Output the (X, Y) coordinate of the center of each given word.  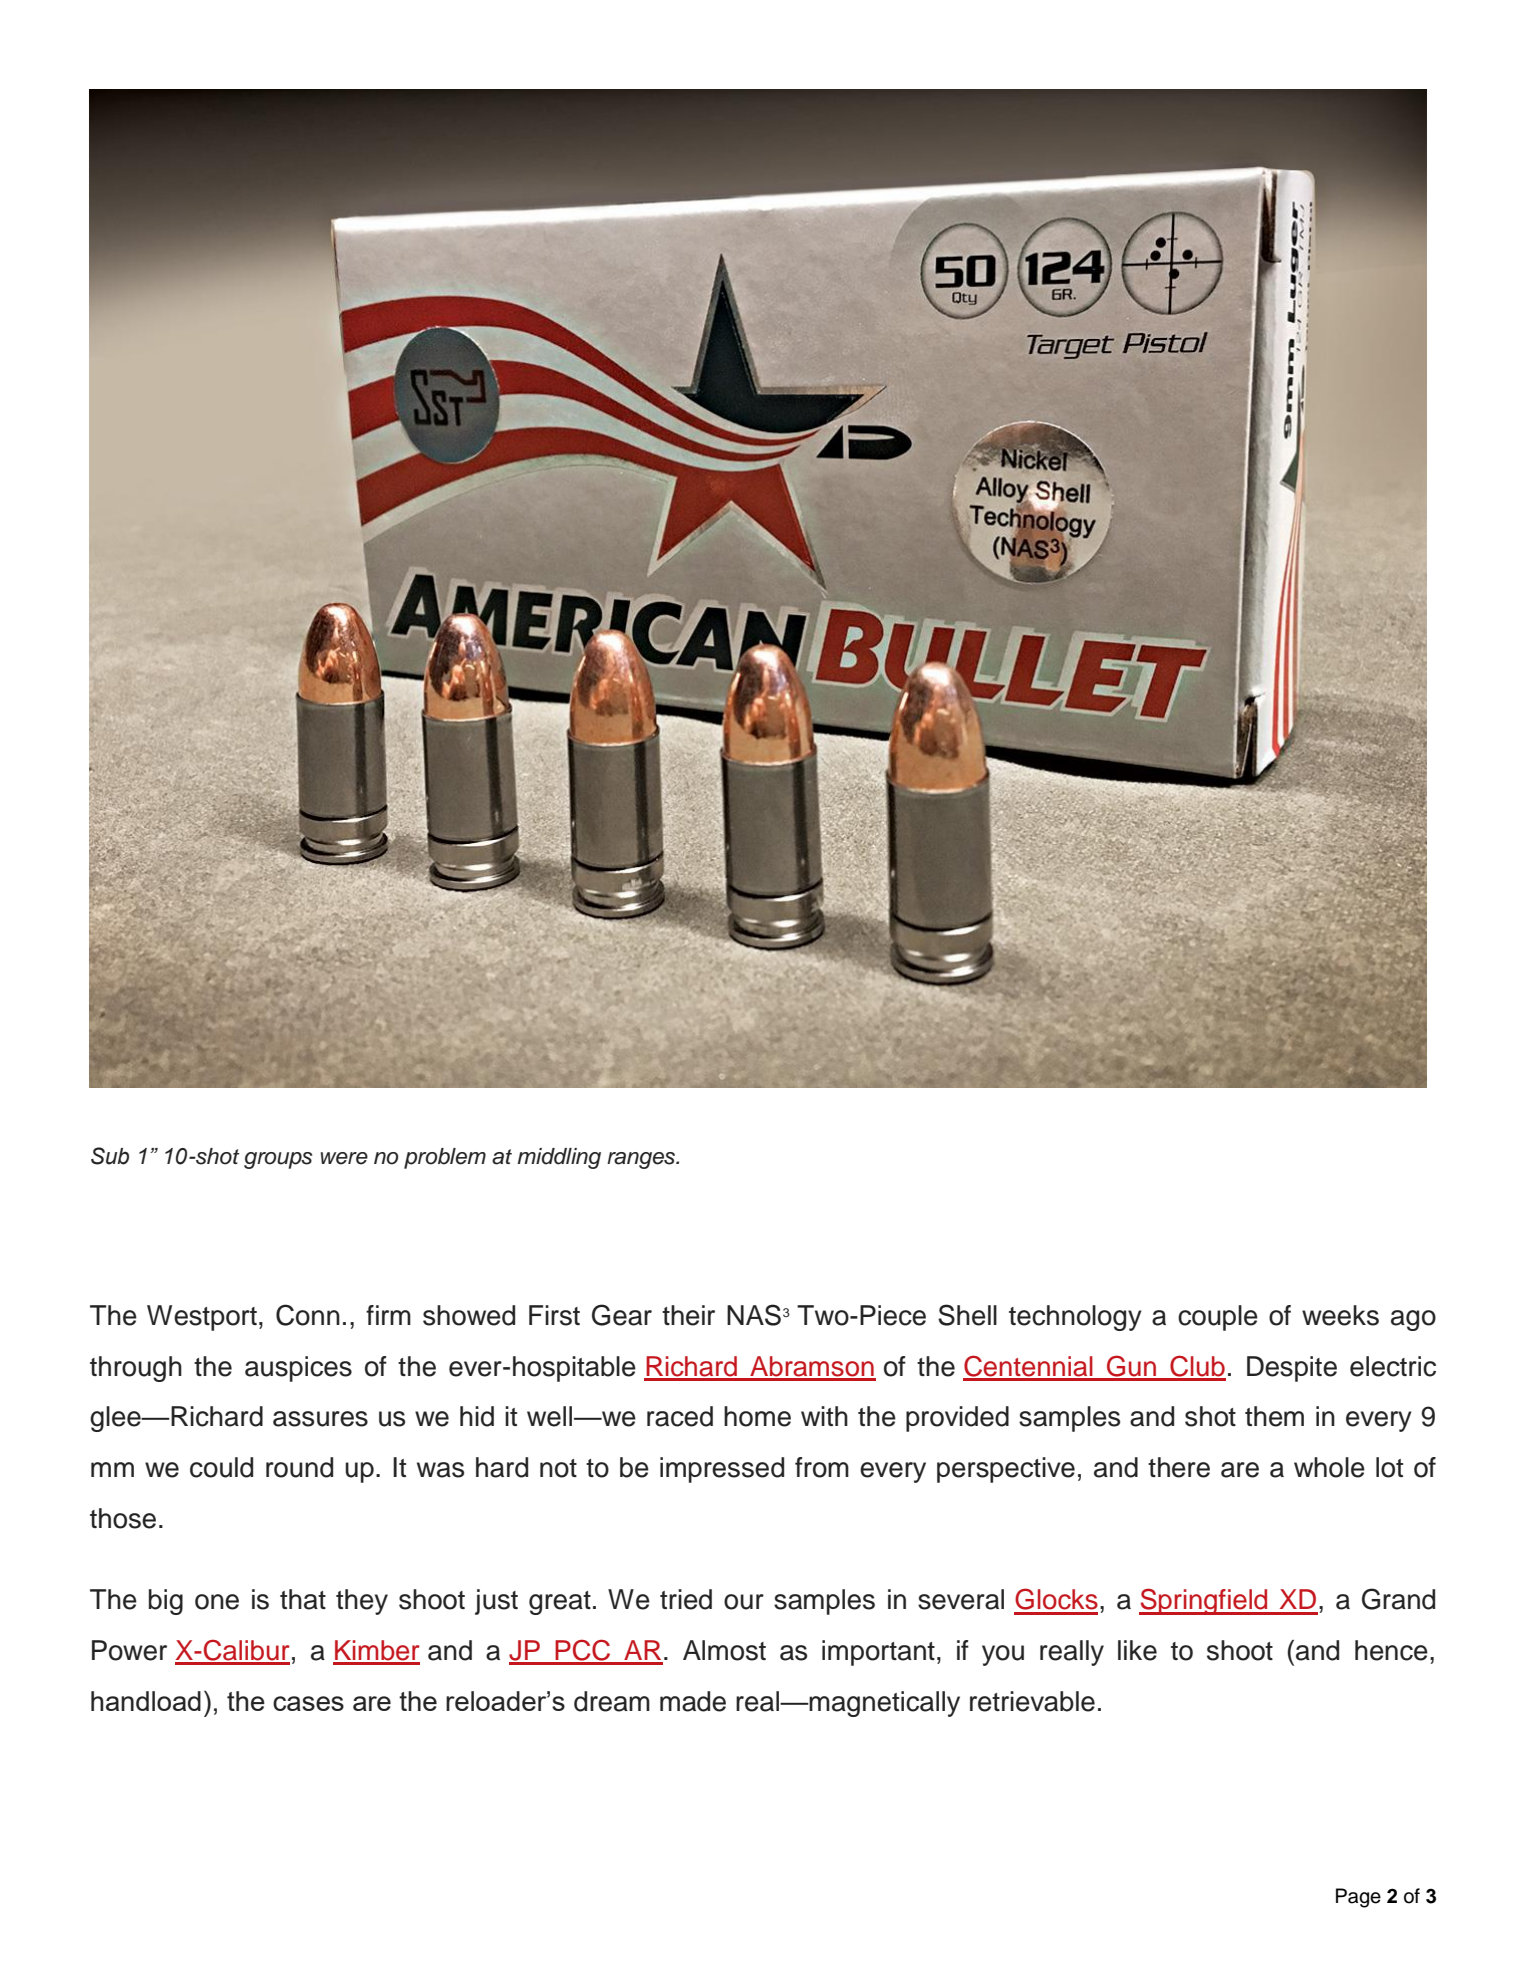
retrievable (1032, 1701)
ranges (642, 1160)
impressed (722, 1470)
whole (1329, 1467)
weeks (1340, 1315)
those (123, 1518)
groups (278, 1160)
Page (1358, 1898)
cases (308, 1703)
